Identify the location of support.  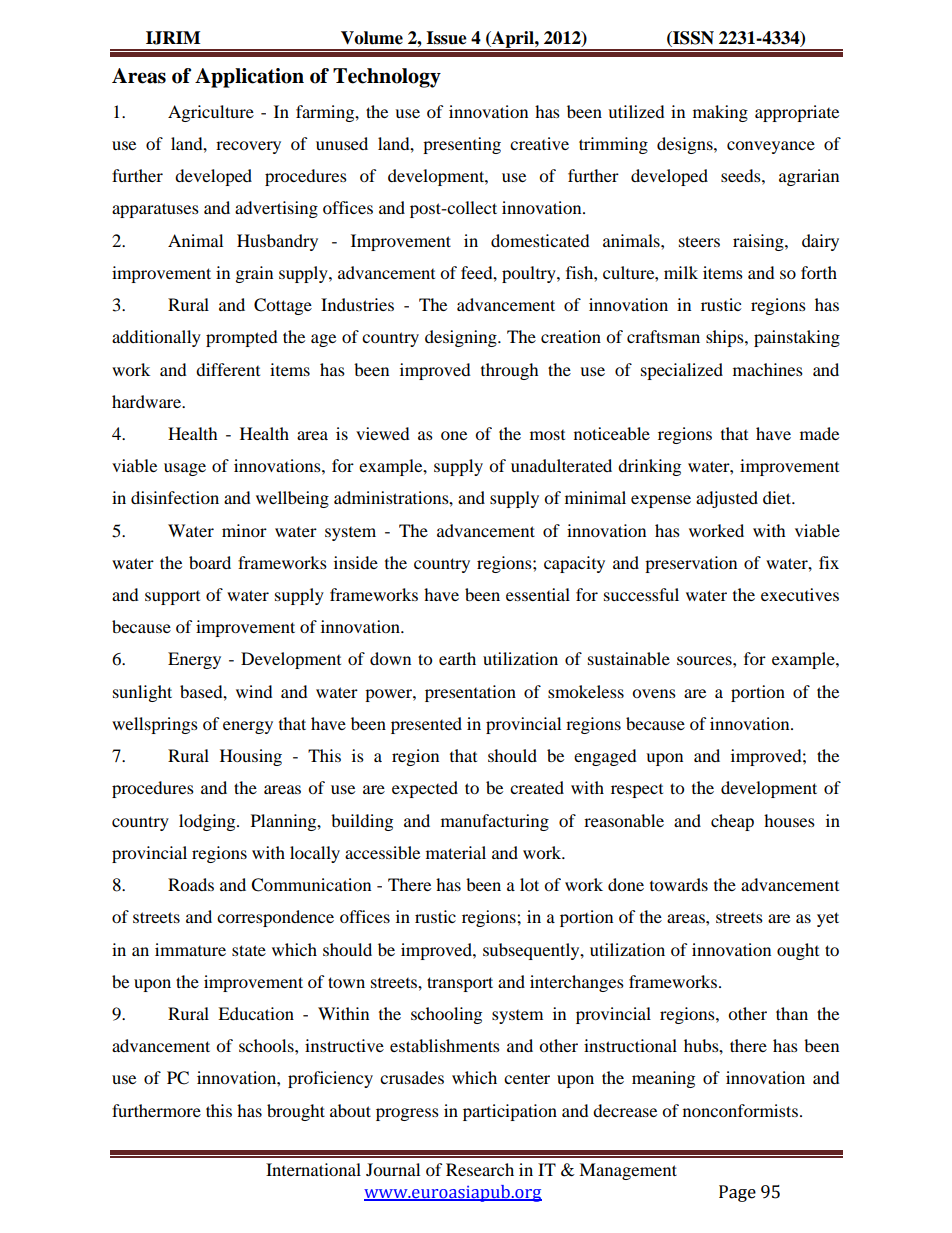
(172, 598).
